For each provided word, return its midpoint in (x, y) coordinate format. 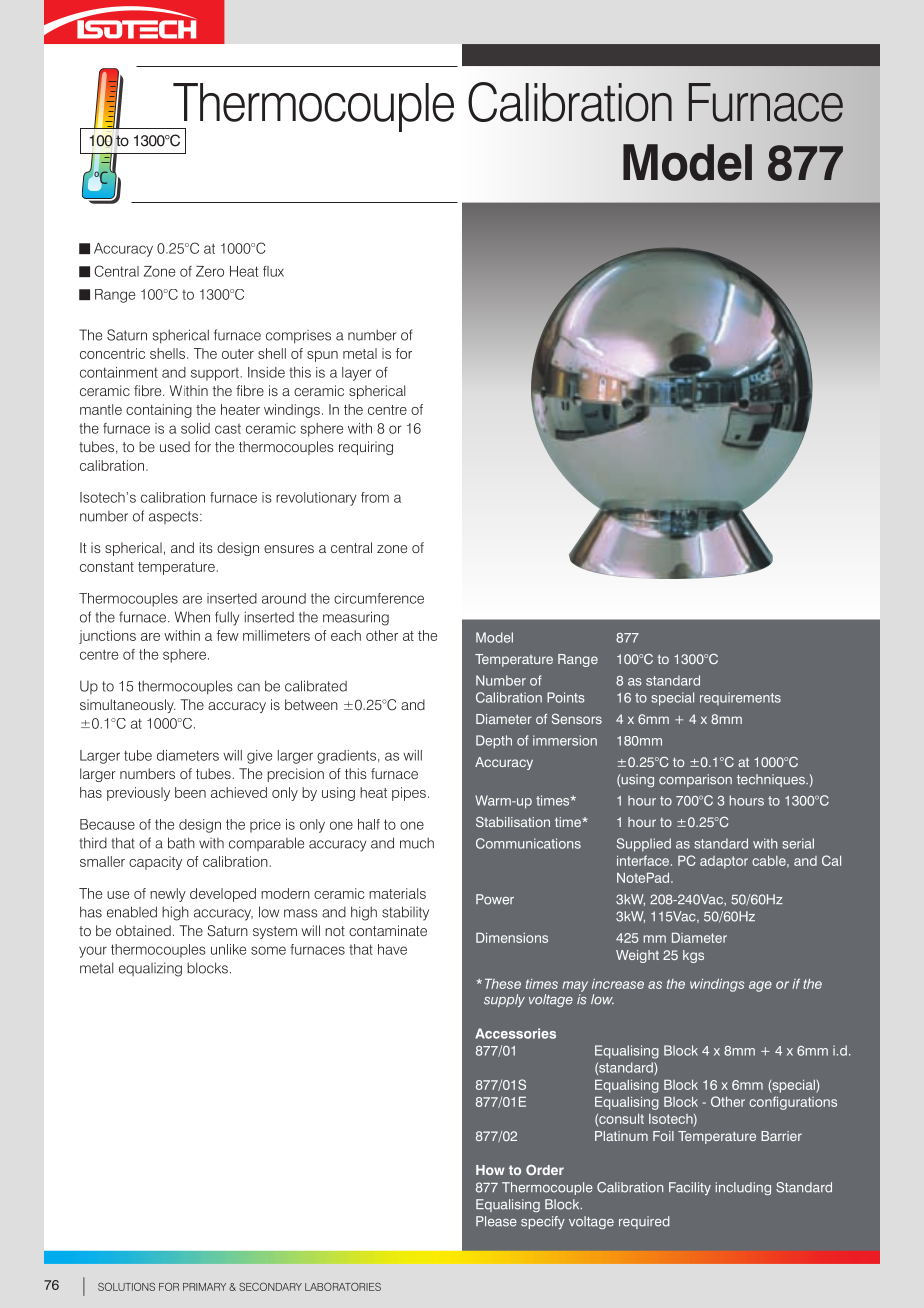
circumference (379, 598)
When (192, 617)
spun (322, 356)
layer (356, 374)
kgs (693, 956)
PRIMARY (204, 1287)
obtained (143, 930)
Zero (210, 271)
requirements (740, 698)
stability (405, 913)
